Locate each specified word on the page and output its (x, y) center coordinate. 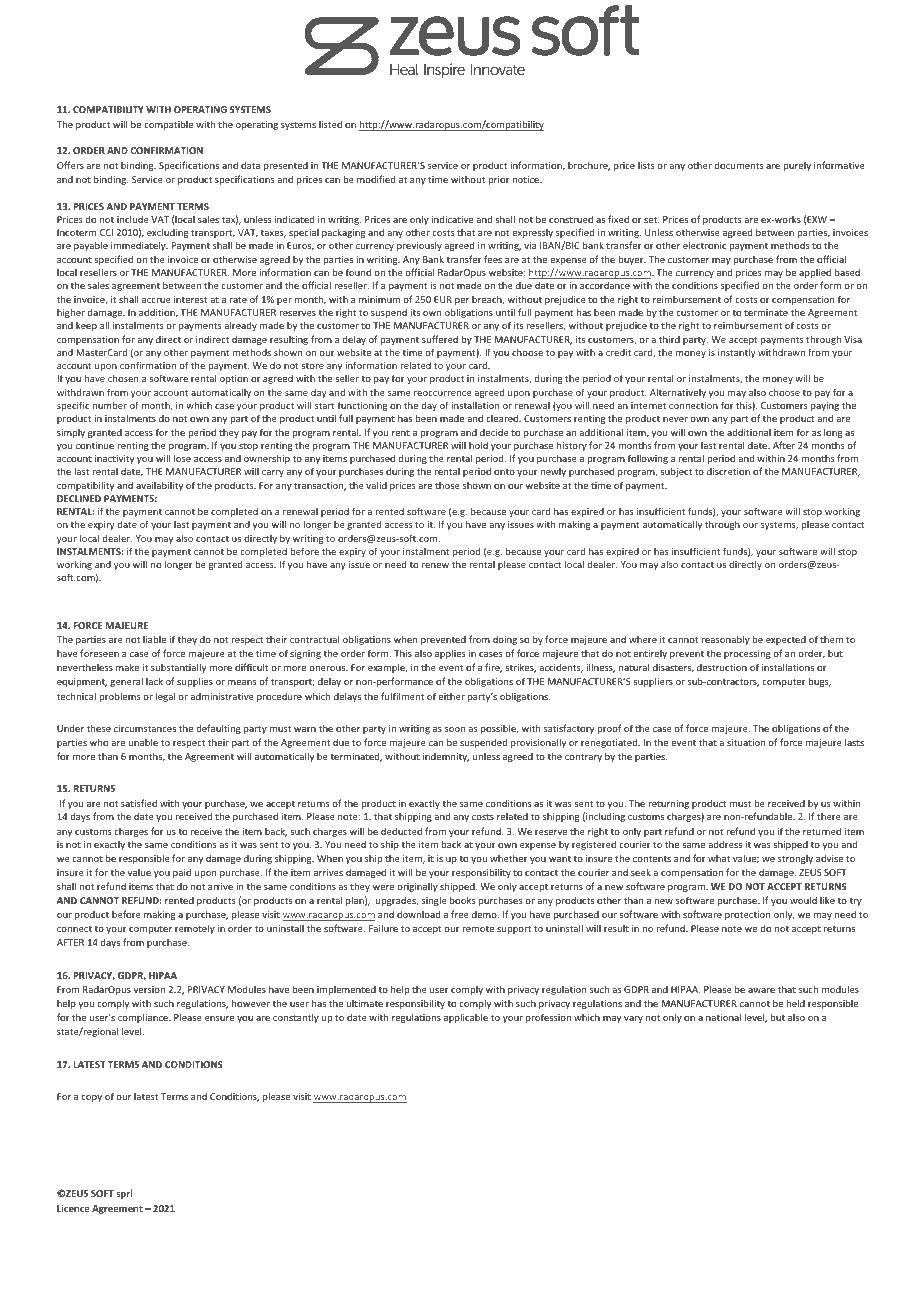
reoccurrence (443, 393)
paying (825, 406)
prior (499, 180)
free (460, 914)
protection (747, 915)
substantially (178, 668)
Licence (73, 1208)
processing (747, 654)
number (110, 405)
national (723, 1017)
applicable (466, 1018)
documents (739, 165)
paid (182, 873)
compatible (168, 125)
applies (450, 654)
